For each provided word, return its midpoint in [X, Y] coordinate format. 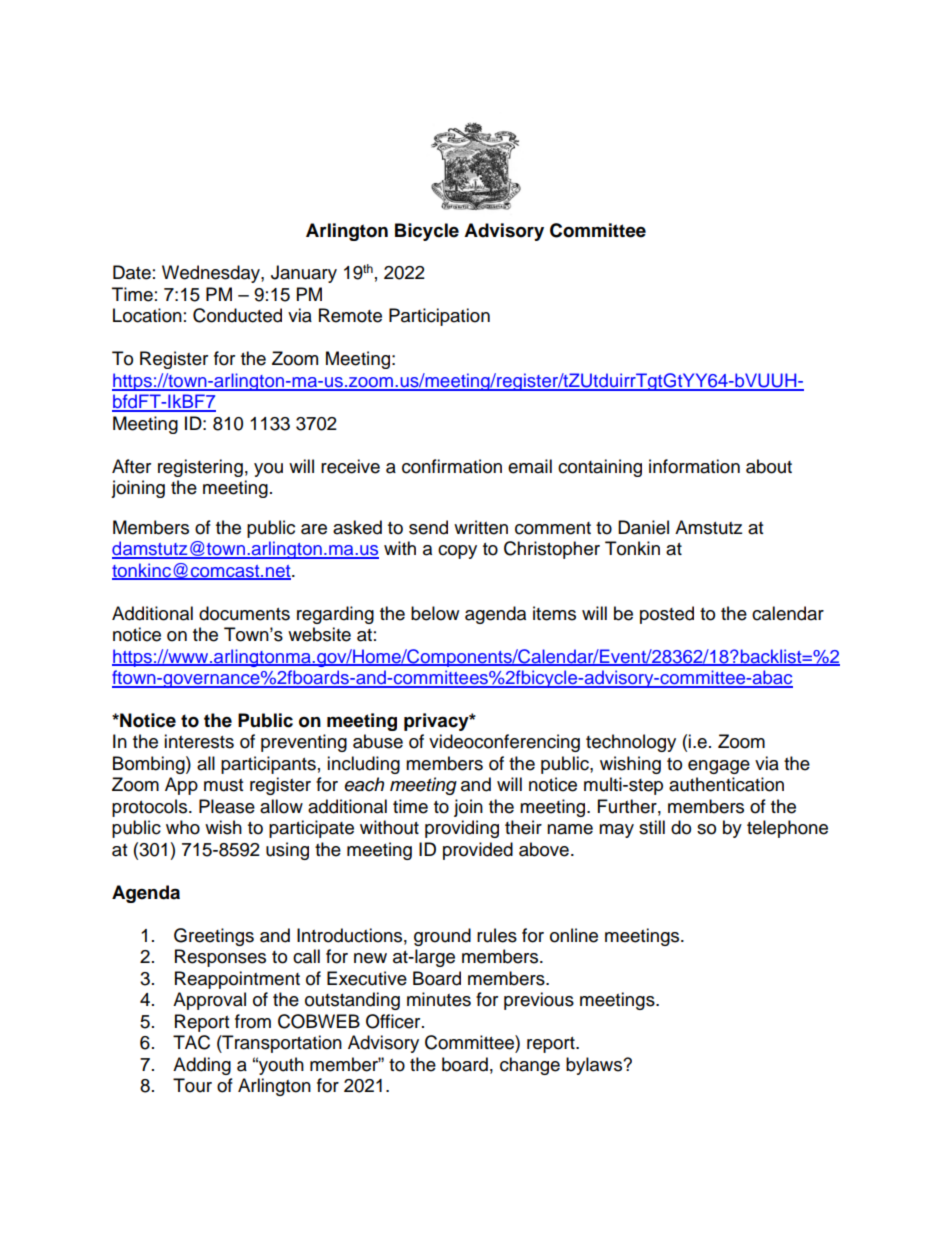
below [435, 613]
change [530, 1066]
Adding [202, 1066]
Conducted [237, 315]
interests [199, 741]
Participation [439, 317]
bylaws [595, 1066]
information [694, 466]
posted [667, 615]
